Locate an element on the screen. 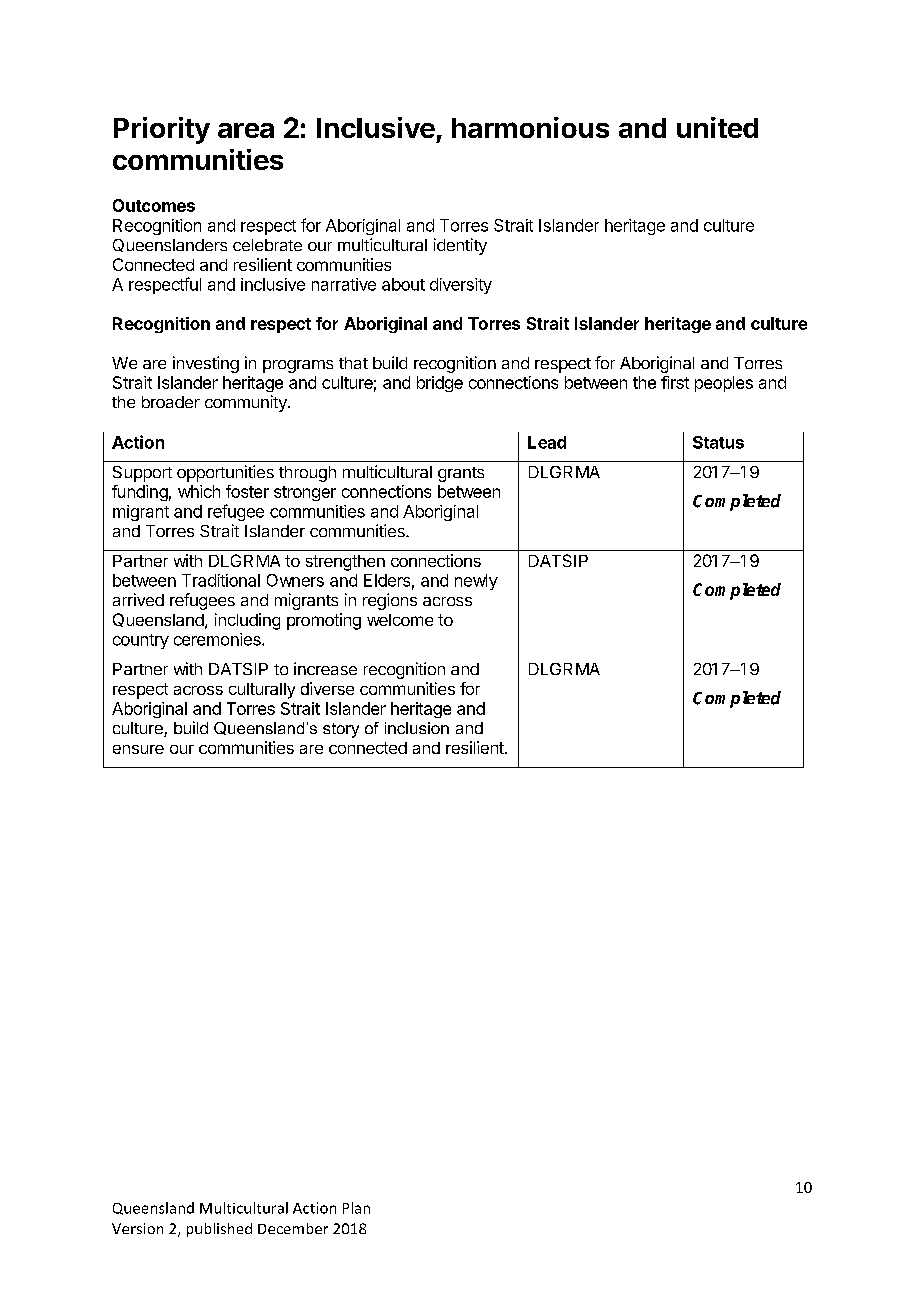 The image size is (924, 1308). Plan is located at coordinates (356, 1208).
